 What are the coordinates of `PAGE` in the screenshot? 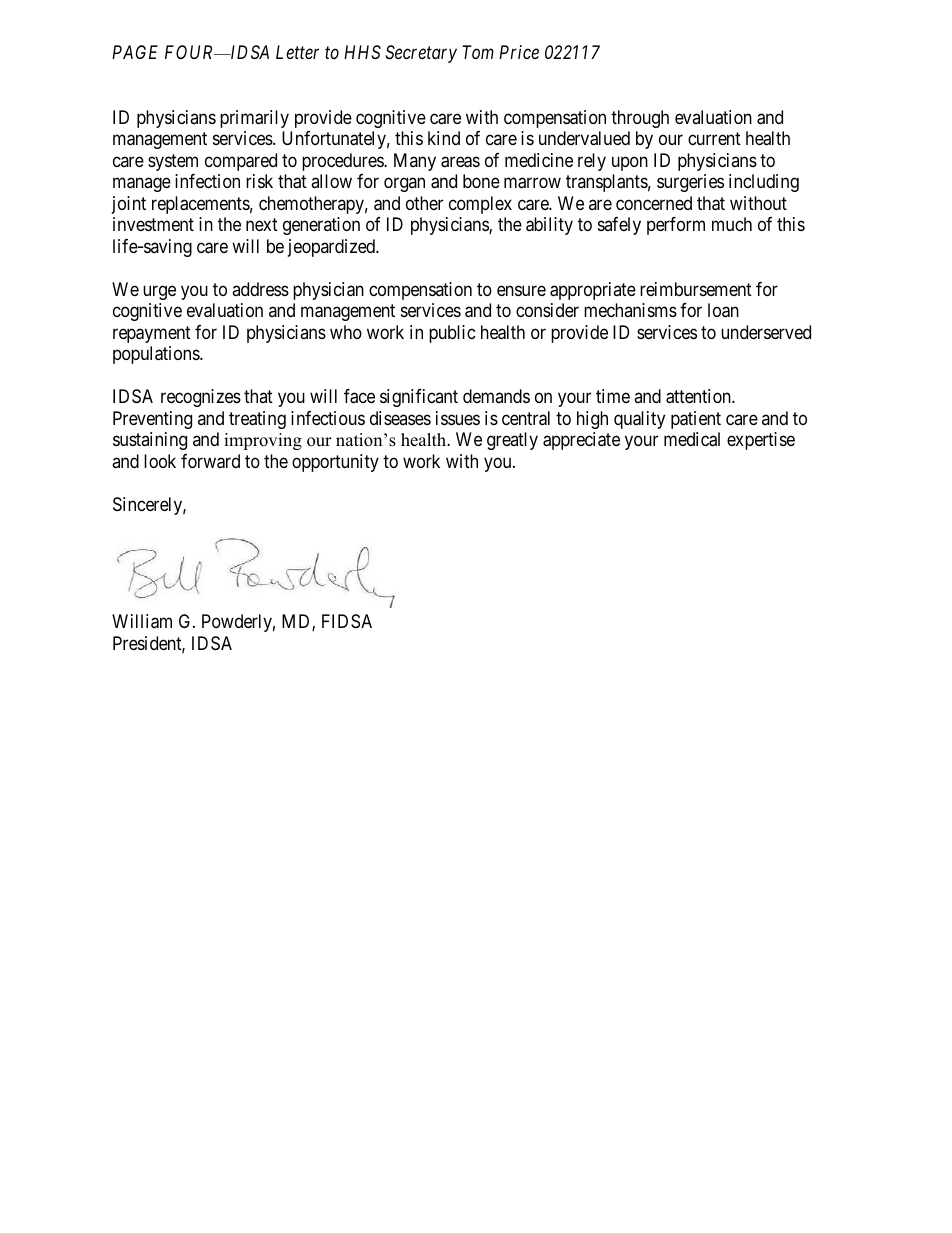 It's located at (135, 52).
